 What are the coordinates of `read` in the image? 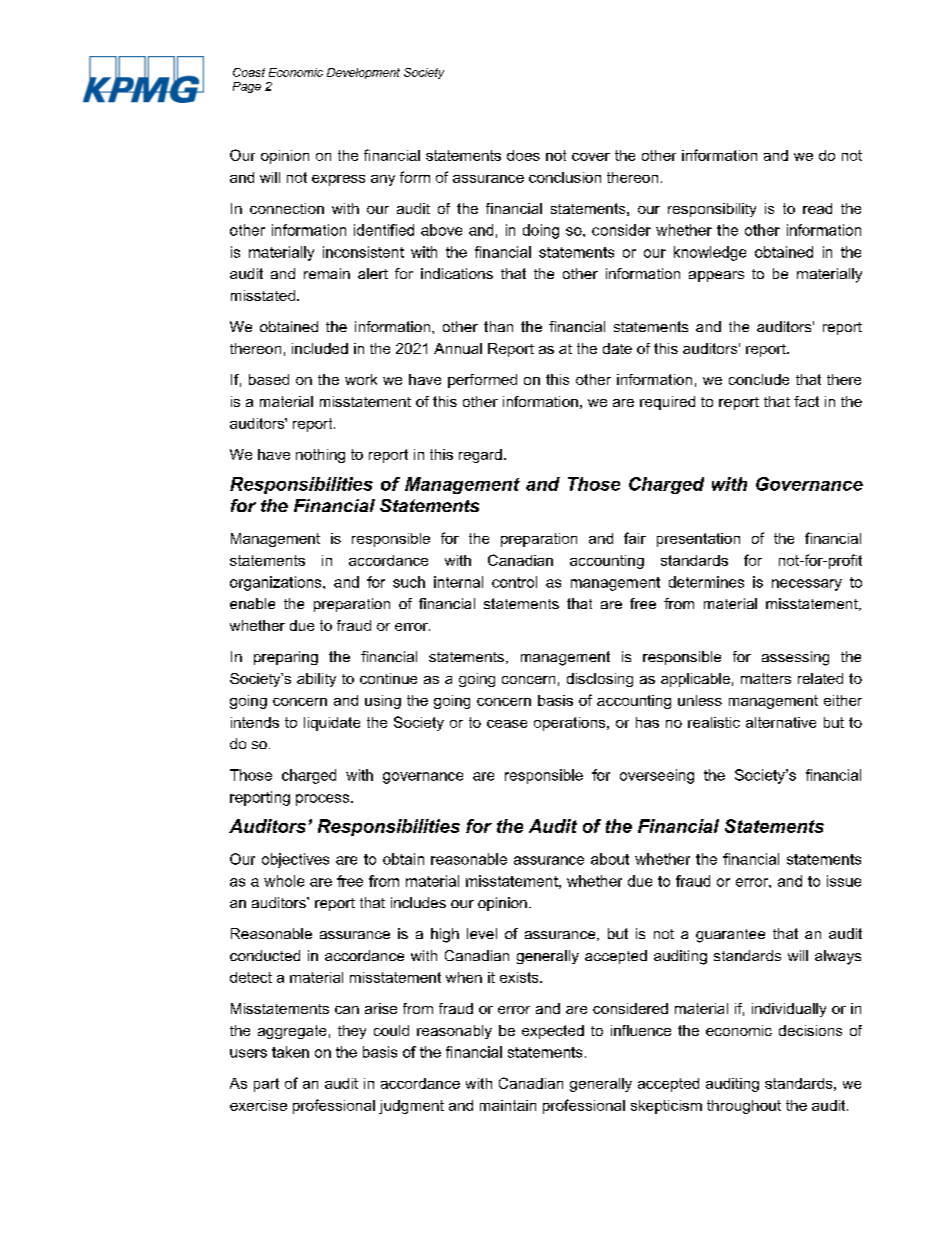 It's located at (817, 208).
